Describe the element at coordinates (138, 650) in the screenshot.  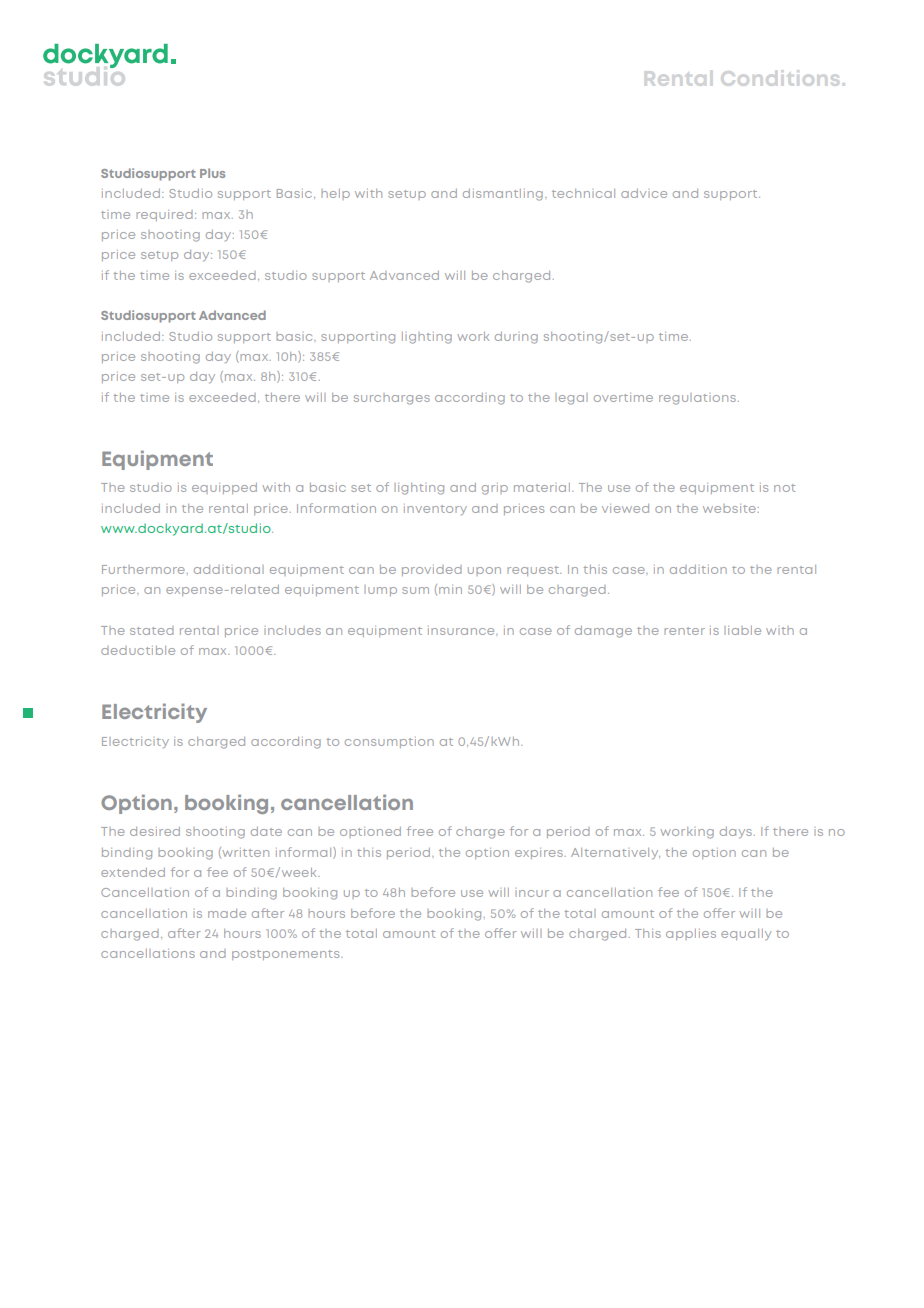
I see `deductible` at that location.
